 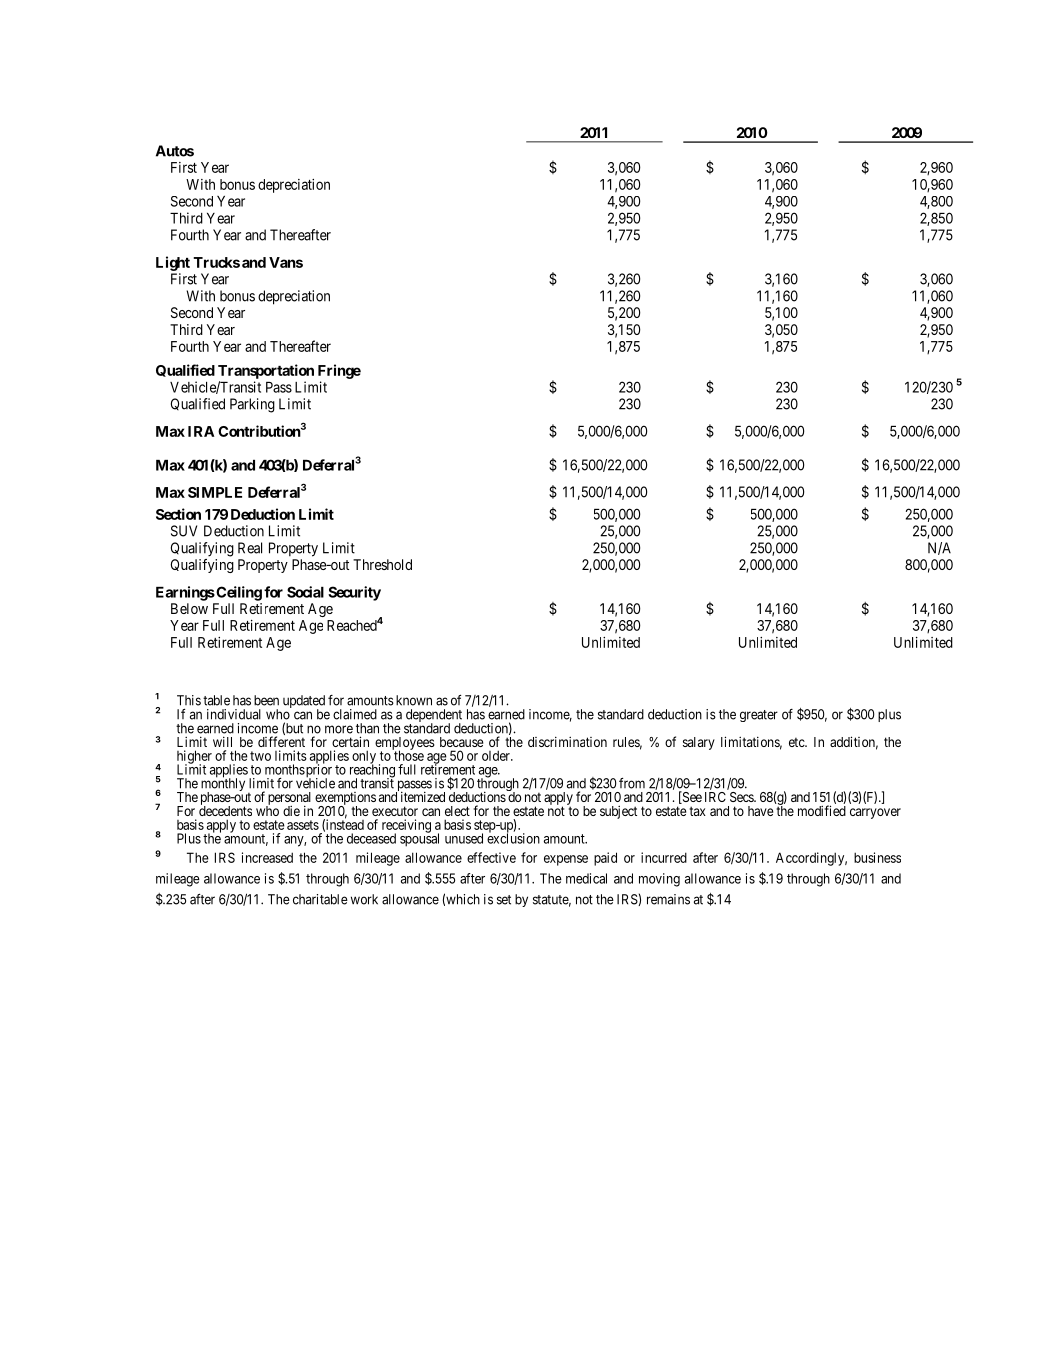 What do you see at coordinates (759, 716) in the screenshot?
I see `greater` at bounding box center [759, 716].
